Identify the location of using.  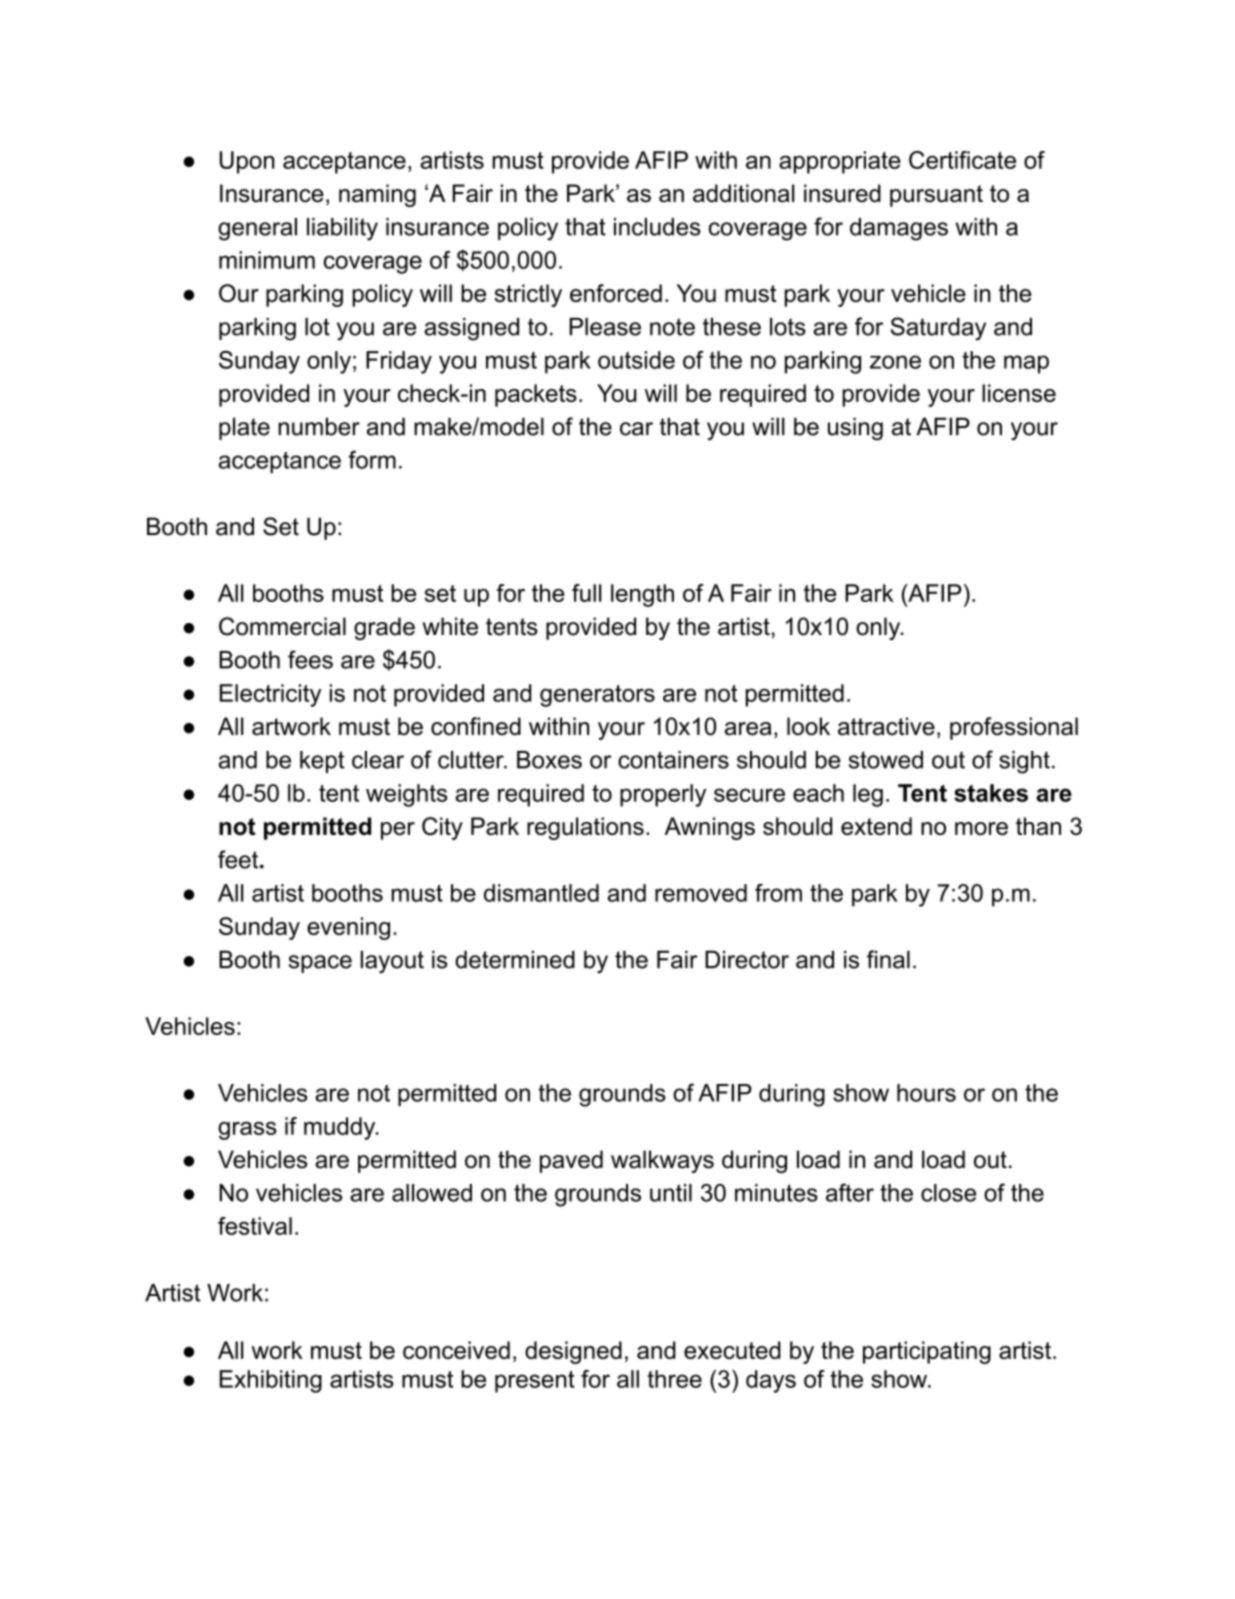
(855, 429).
